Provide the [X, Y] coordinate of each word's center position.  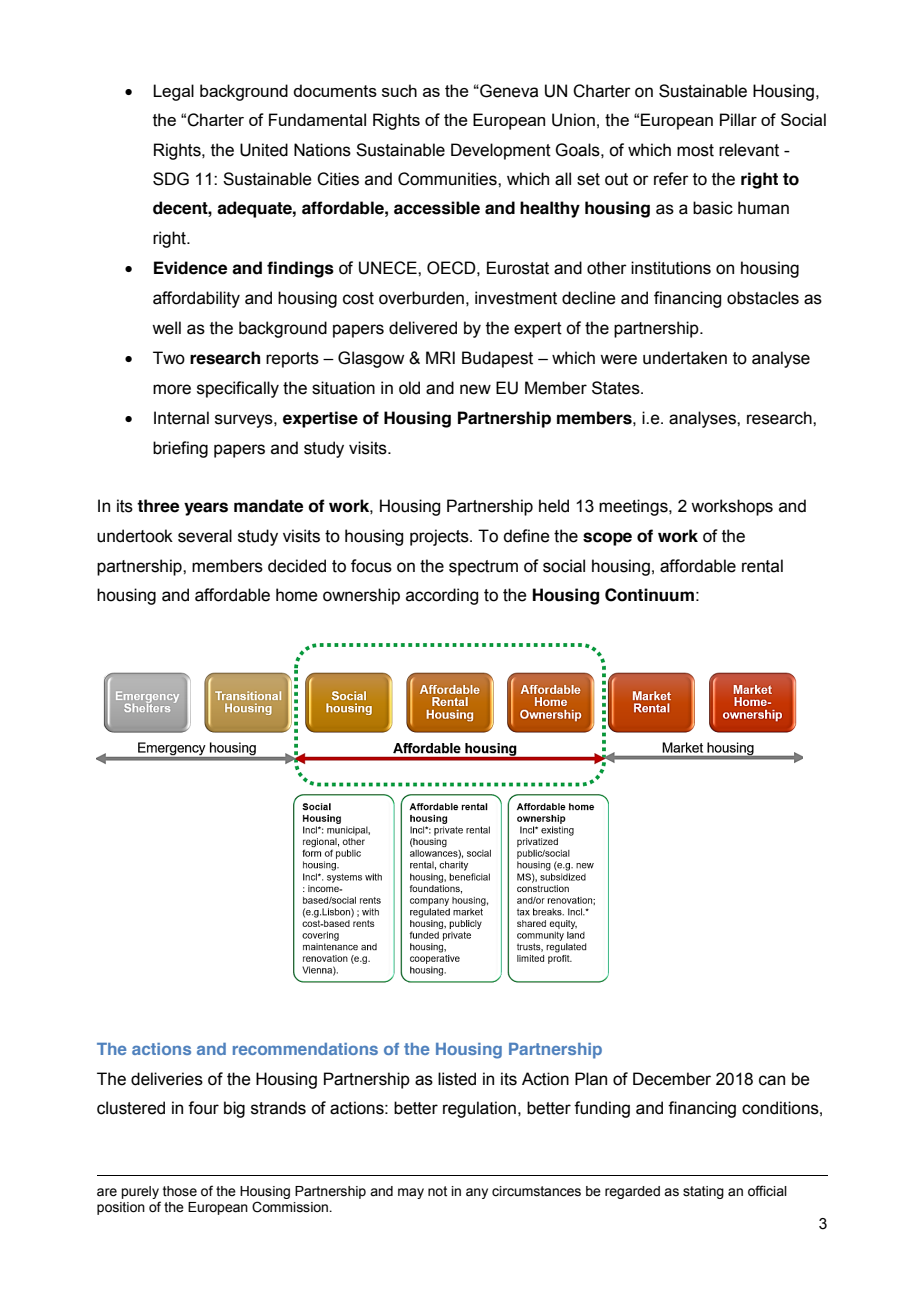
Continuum [649, 595]
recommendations [305, 1049]
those [180, 1191]
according [442, 596]
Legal [173, 92]
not [437, 1191]
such [399, 90]
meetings [634, 507]
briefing [180, 449]
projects [440, 537]
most [695, 150]
